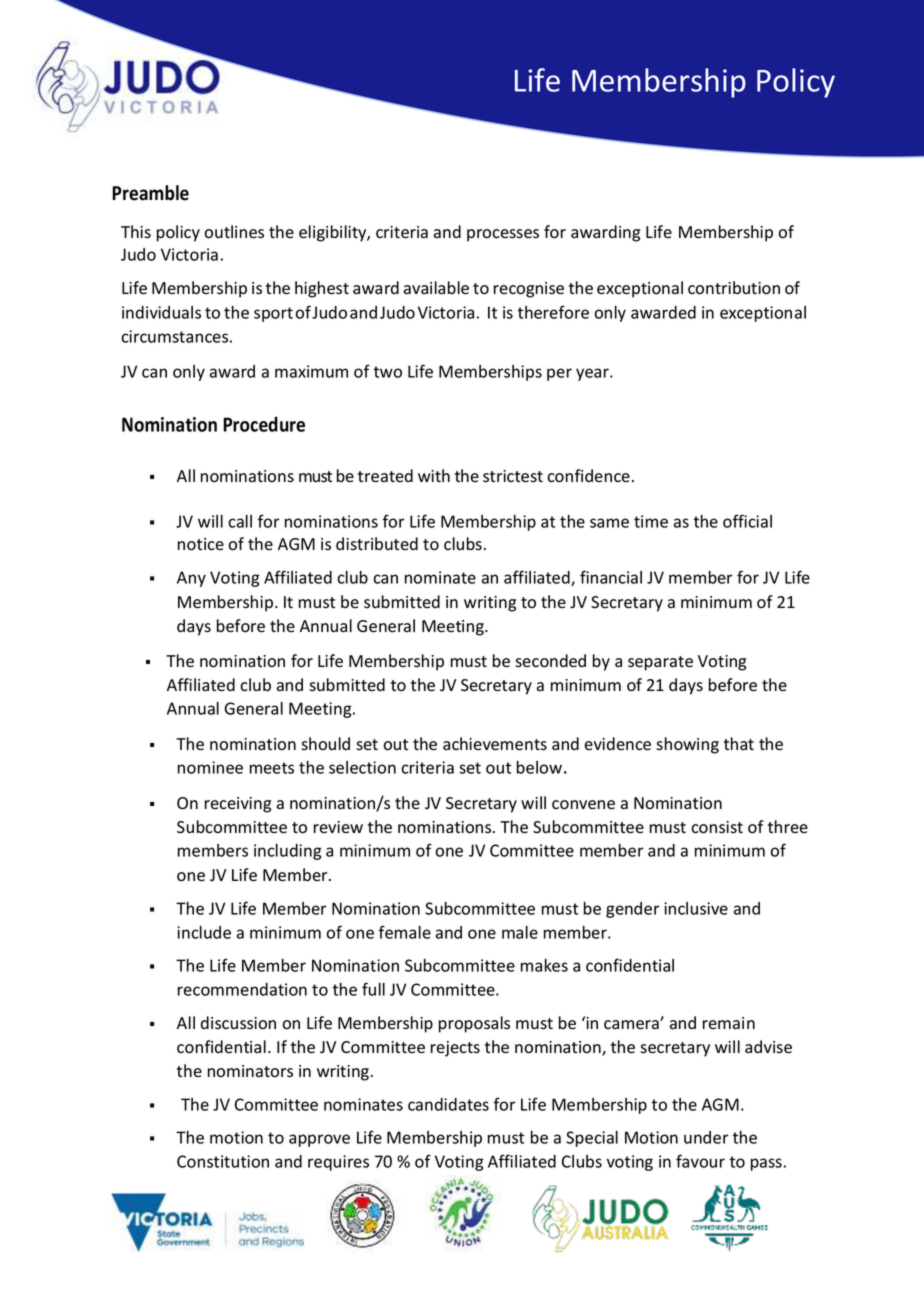 This page has width=924, height=1307. Describe the element at coordinates (503, 235) in the page. I see `processes` at that location.
